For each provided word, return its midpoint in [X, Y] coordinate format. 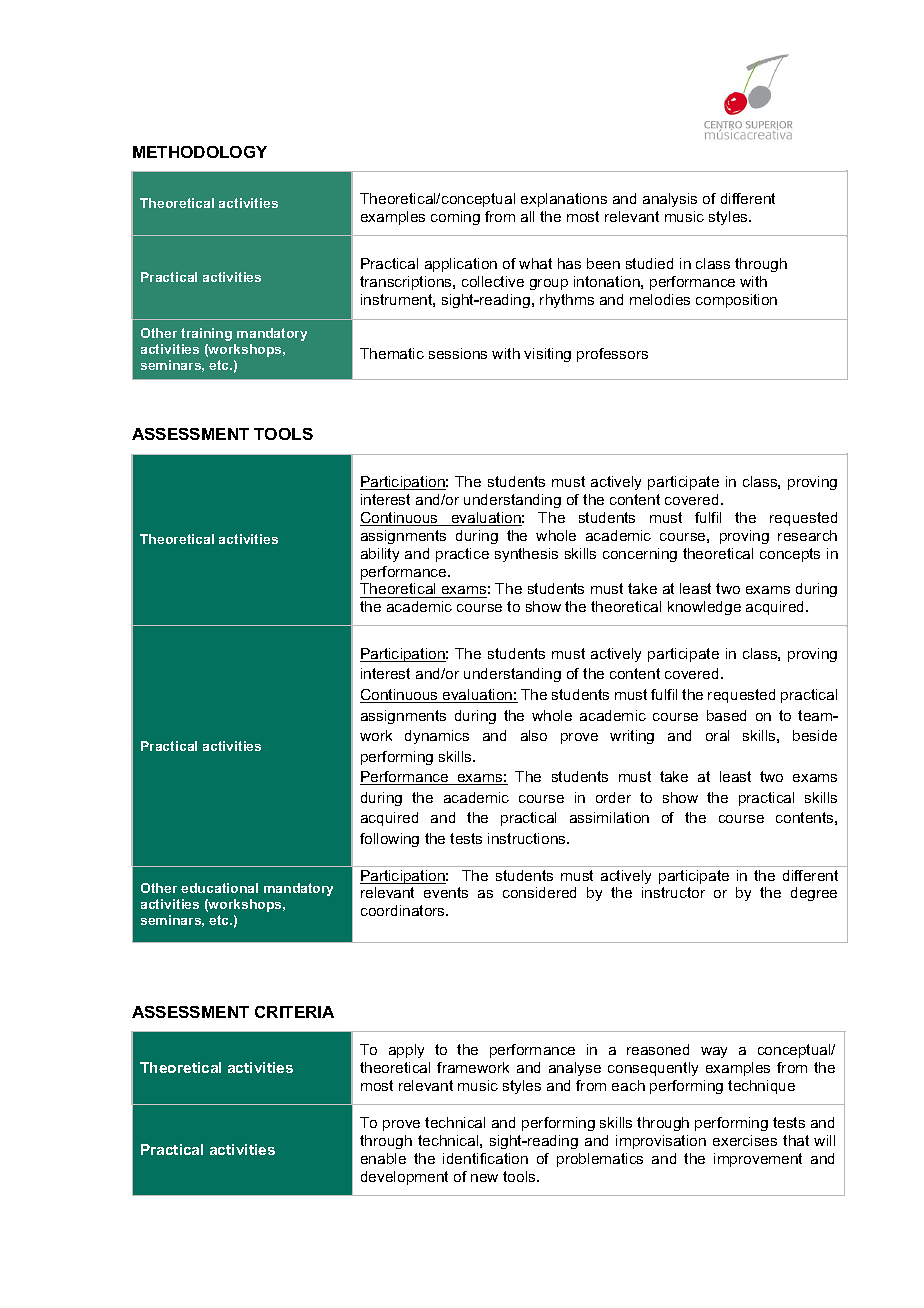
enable [383, 1158]
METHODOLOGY [200, 152]
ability [380, 555]
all [527, 216]
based [726, 715]
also [534, 735]
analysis [670, 200]
